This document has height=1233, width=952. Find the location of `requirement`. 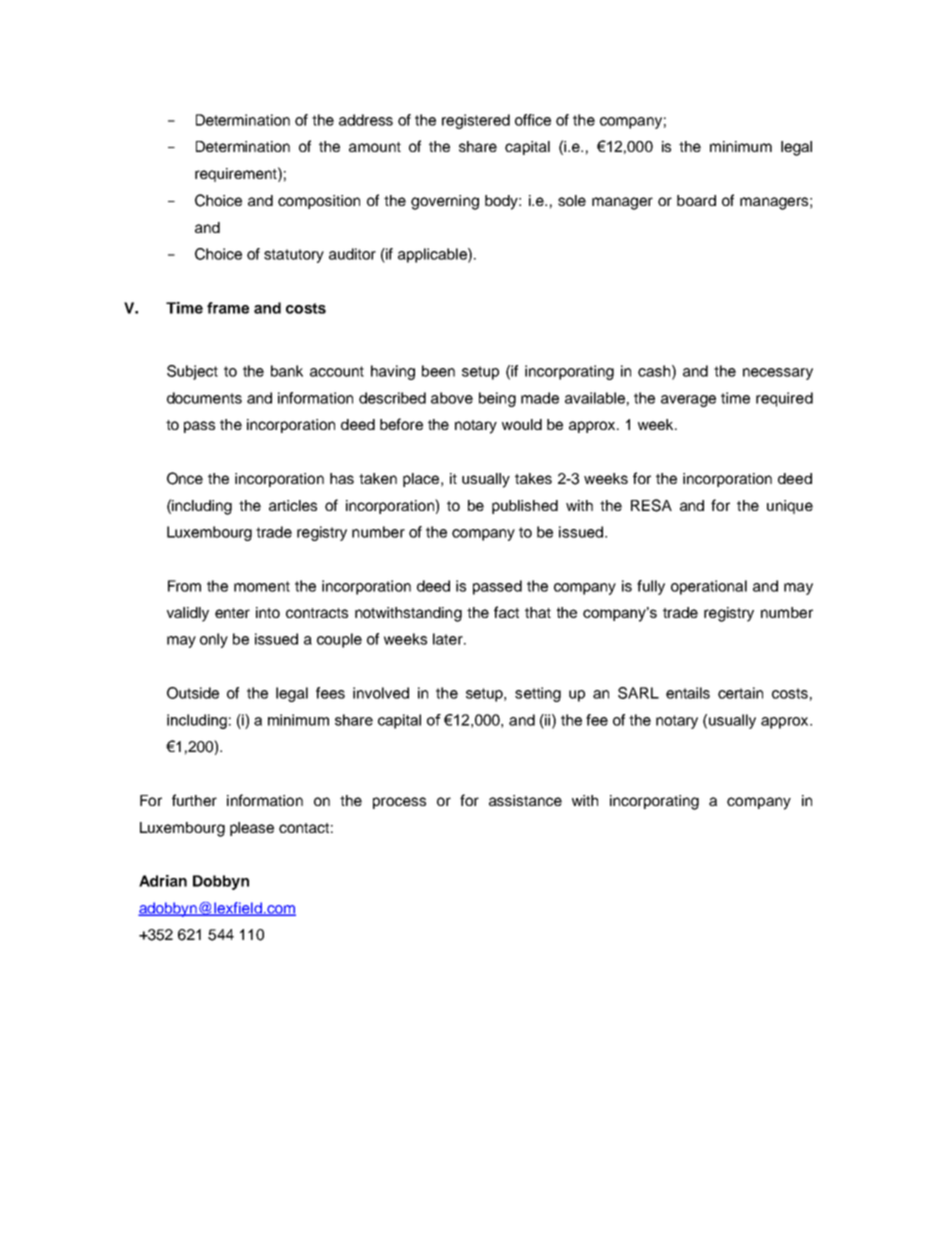

requirement is located at coordinates (237, 174).
